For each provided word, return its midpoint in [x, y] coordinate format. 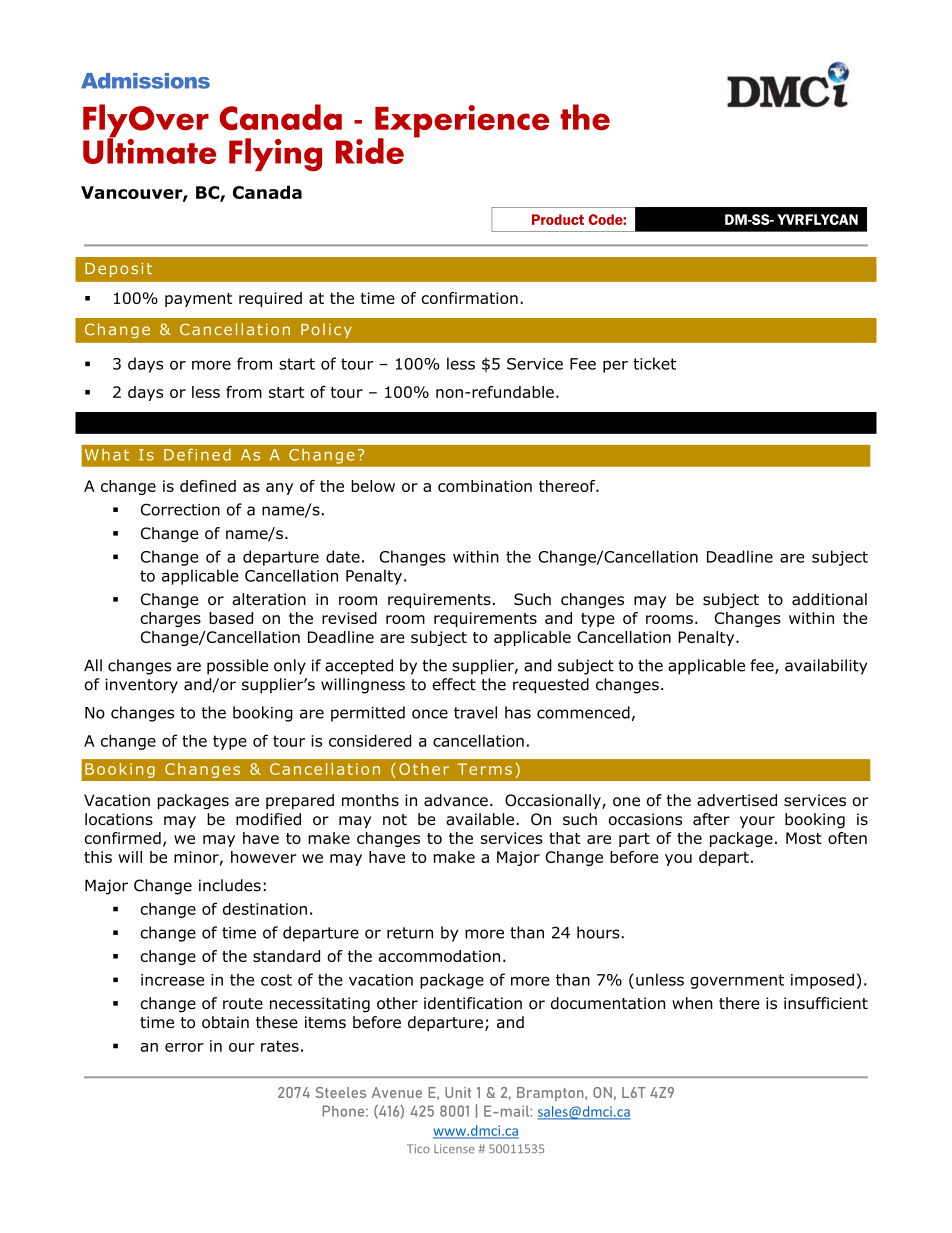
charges [171, 619]
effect [454, 684]
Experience [462, 122]
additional [829, 599]
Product [558, 219]
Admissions [145, 81]
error [184, 1047]
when [692, 1003]
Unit [458, 1092]
